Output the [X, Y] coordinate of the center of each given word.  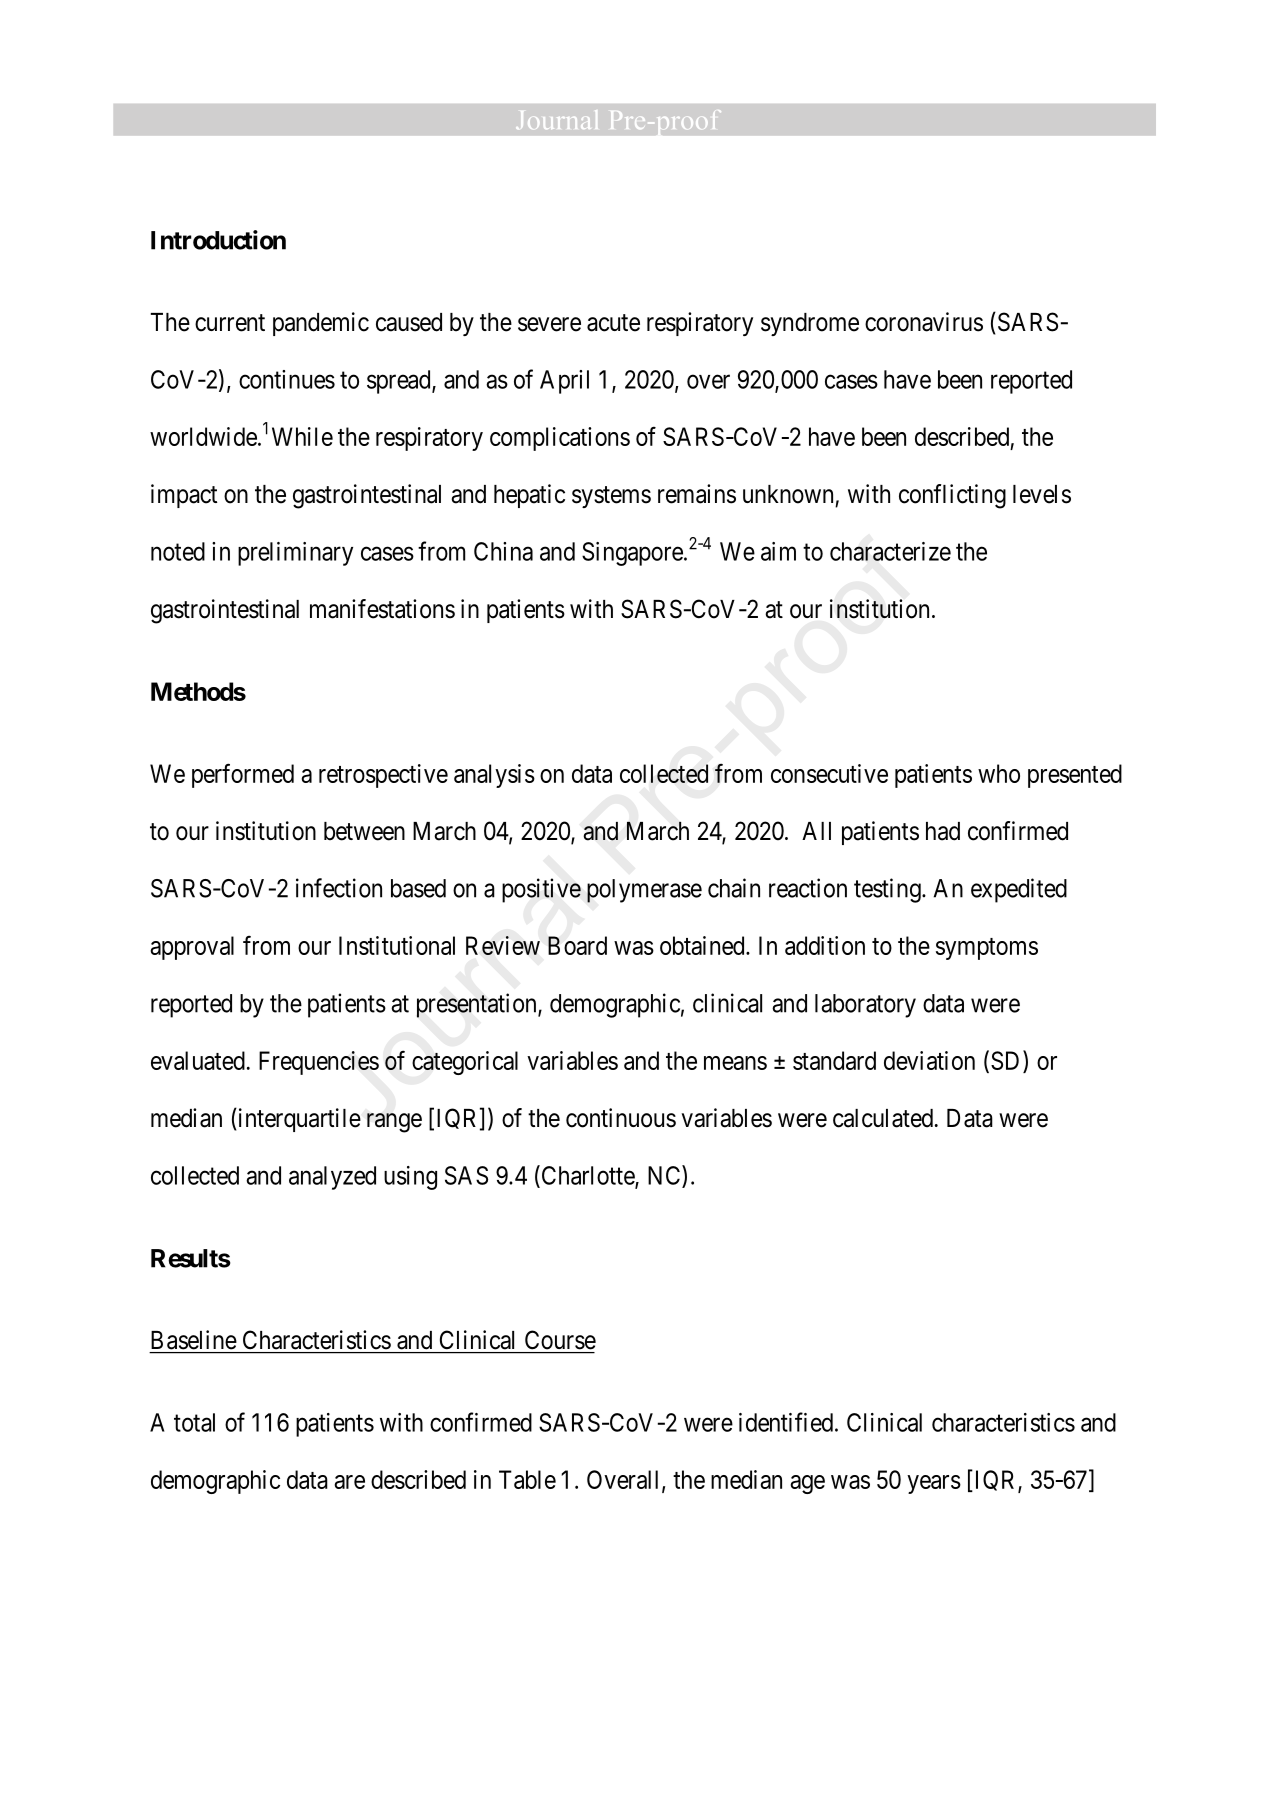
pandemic [321, 324]
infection [339, 888]
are [349, 1482]
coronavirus [924, 322]
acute [613, 323]
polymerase [644, 891]
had [943, 831]
